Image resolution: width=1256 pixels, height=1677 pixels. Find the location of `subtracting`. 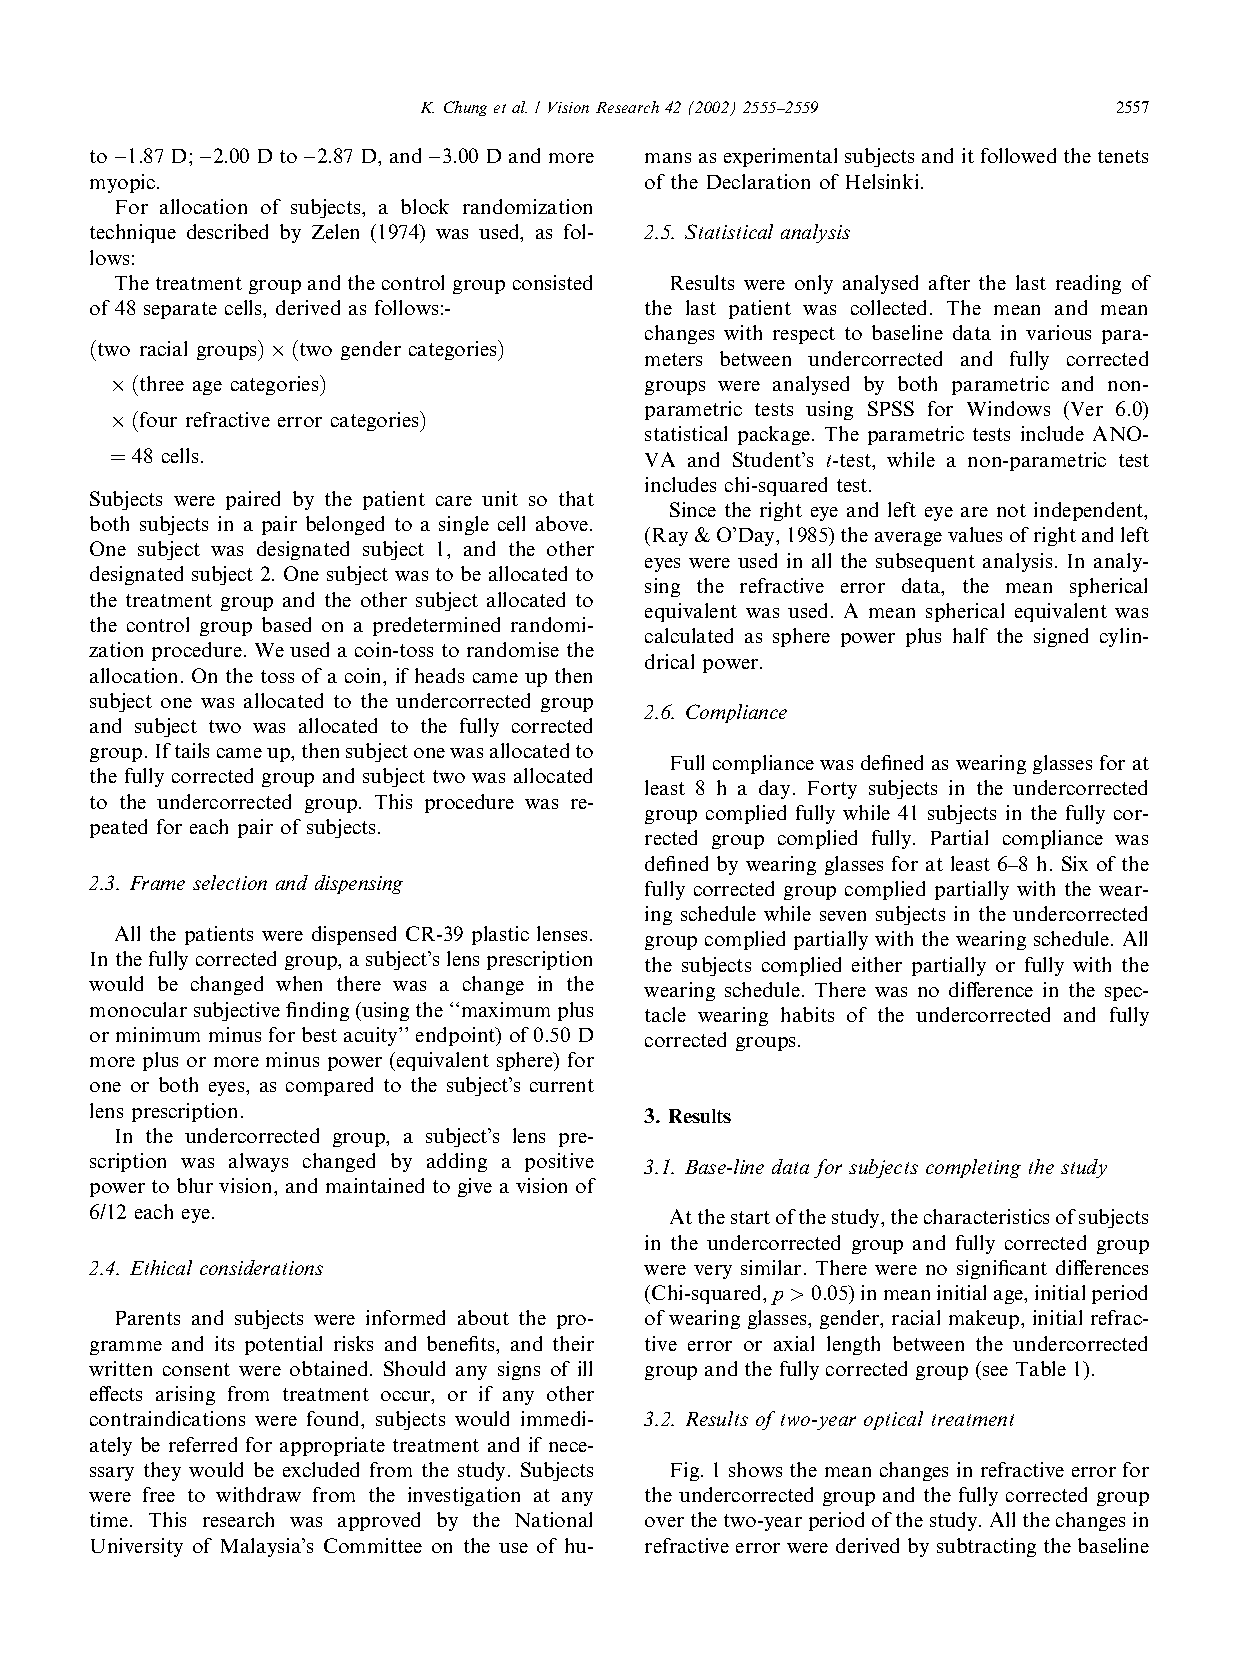

subtracting is located at coordinates (986, 1547).
